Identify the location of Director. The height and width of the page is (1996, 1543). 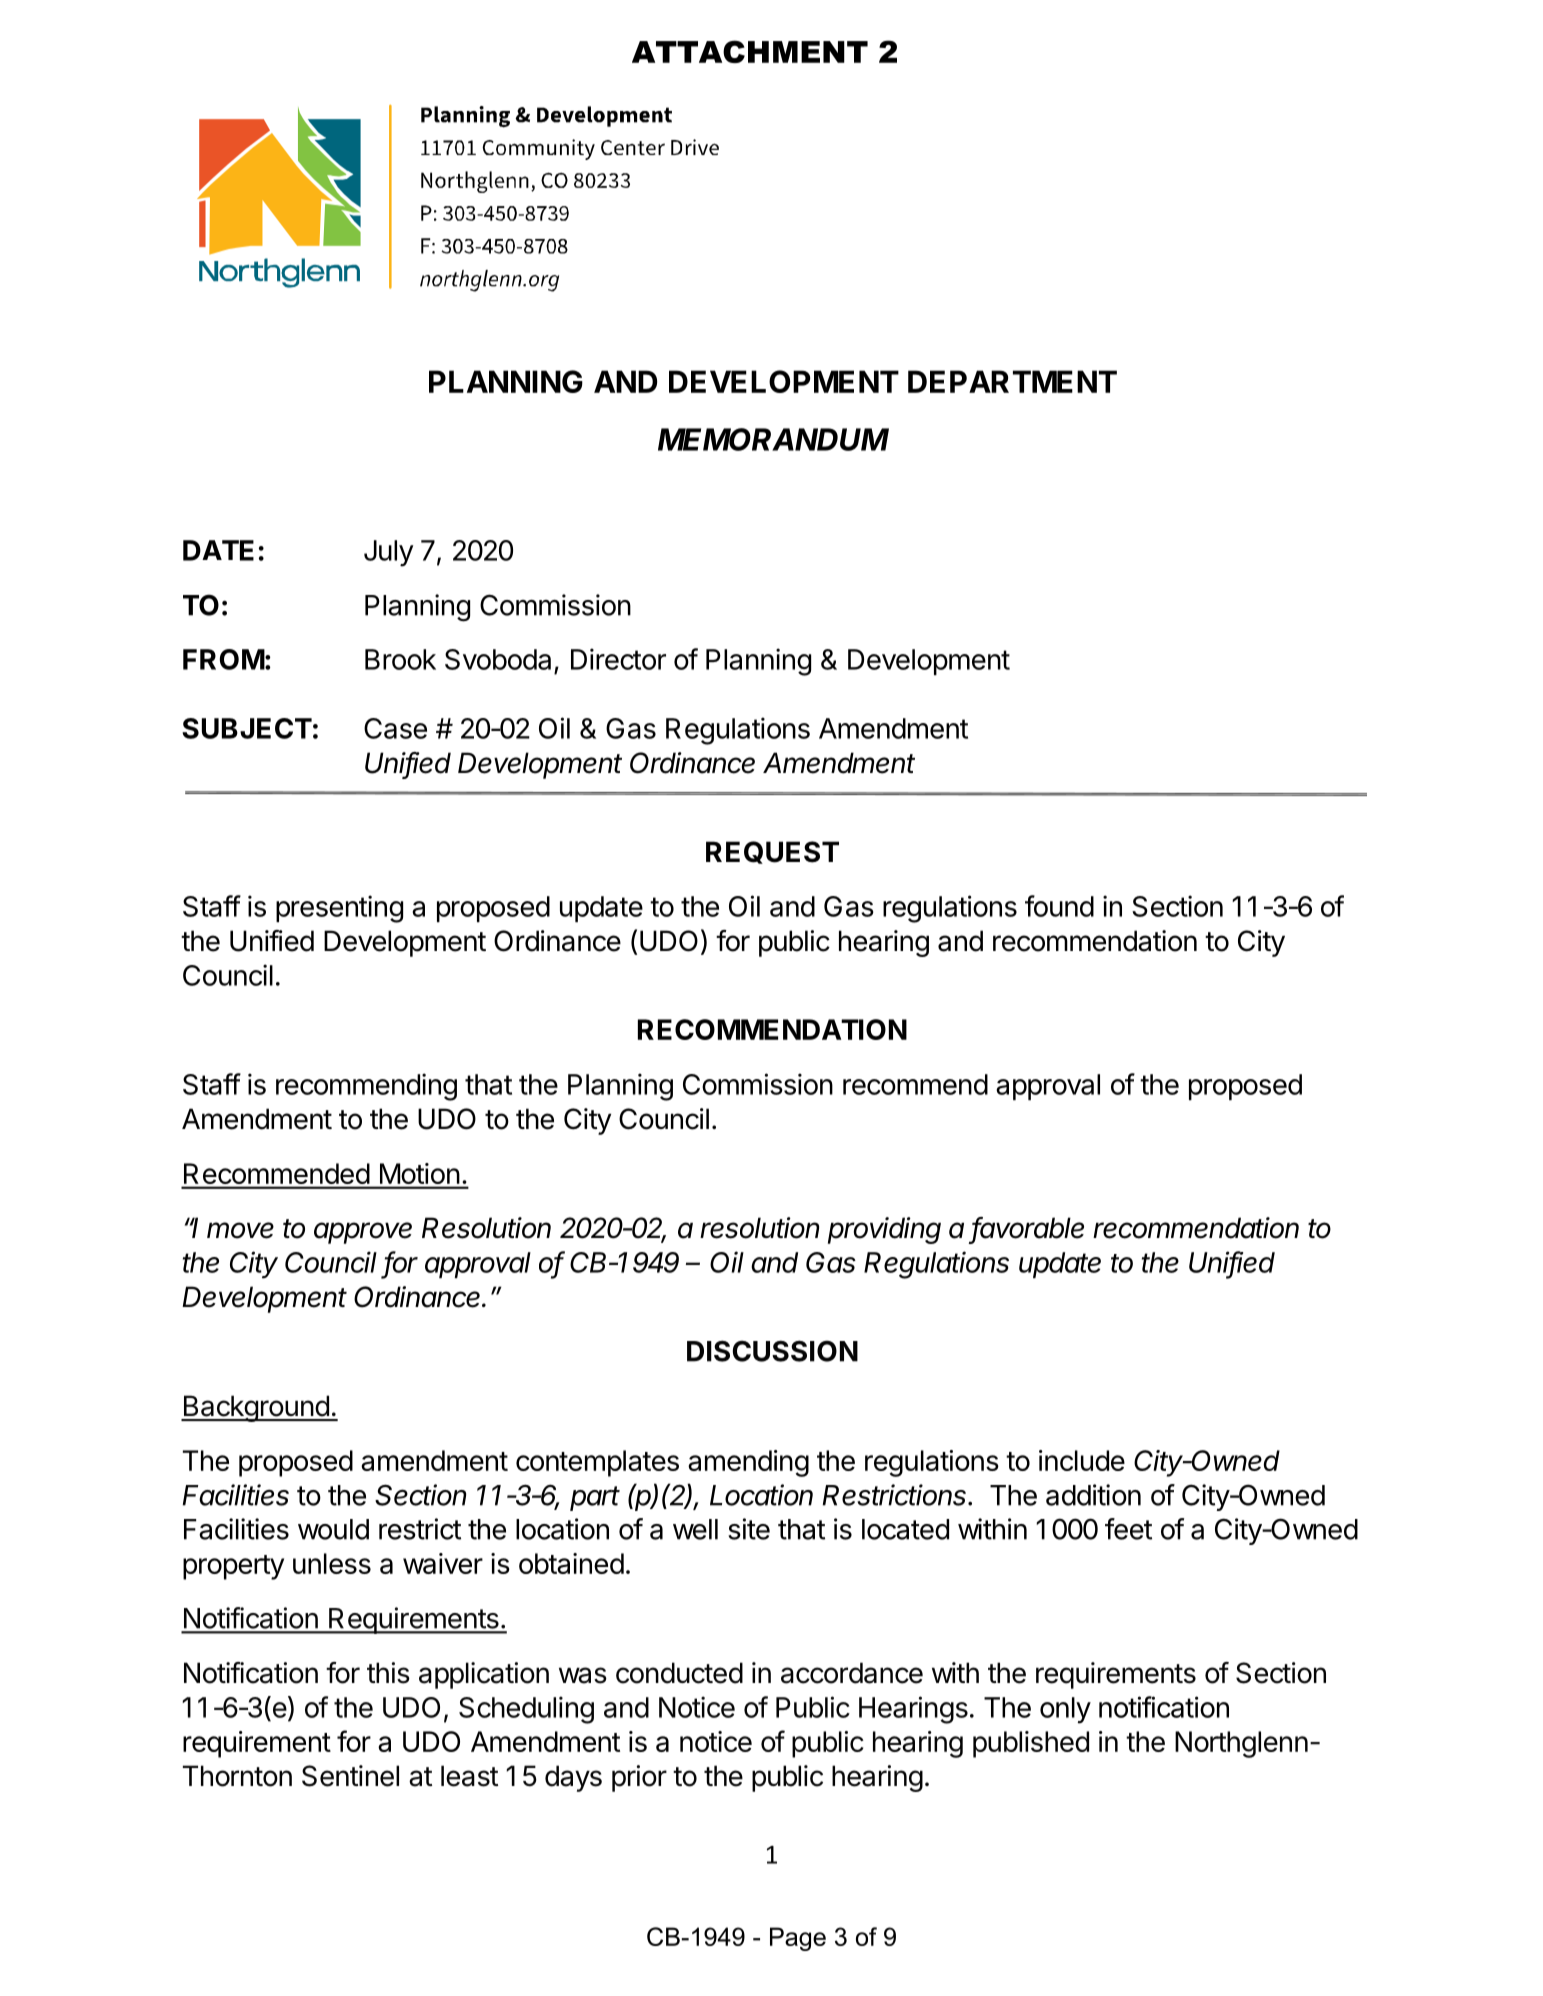
(618, 659).
